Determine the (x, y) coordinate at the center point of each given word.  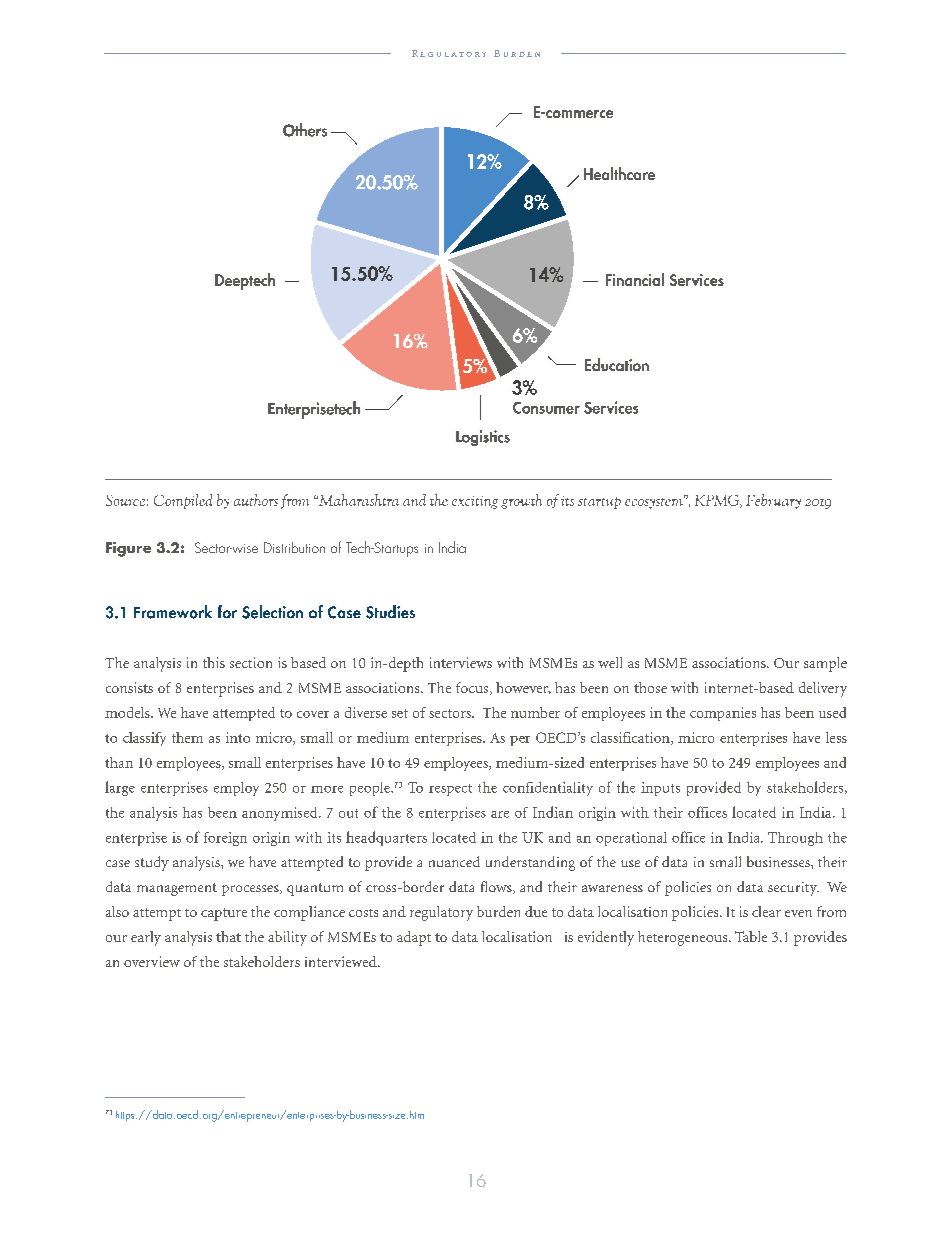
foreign (225, 839)
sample (825, 664)
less (836, 737)
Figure (128, 549)
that (228, 936)
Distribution (294, 547)
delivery (823, 689)
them (187, 737)
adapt (414, 938)
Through (795, 839)
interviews (461, 662)
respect (450, 790)
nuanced (454, 861)
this (214, 662)
